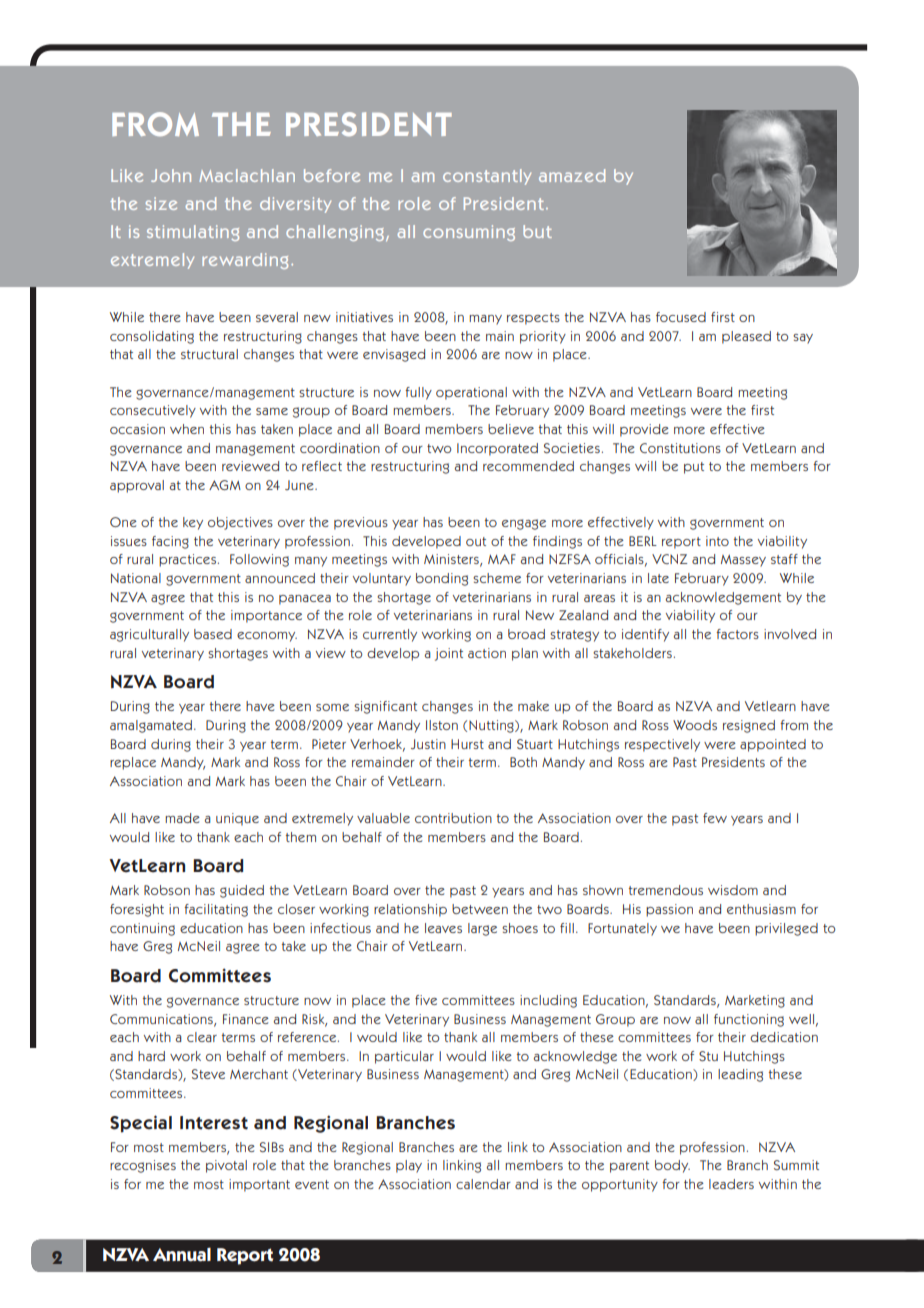 This document has height=1308, width=924. Describe the element at coordinates (717, 541) in the document. I see `into` at that location.
